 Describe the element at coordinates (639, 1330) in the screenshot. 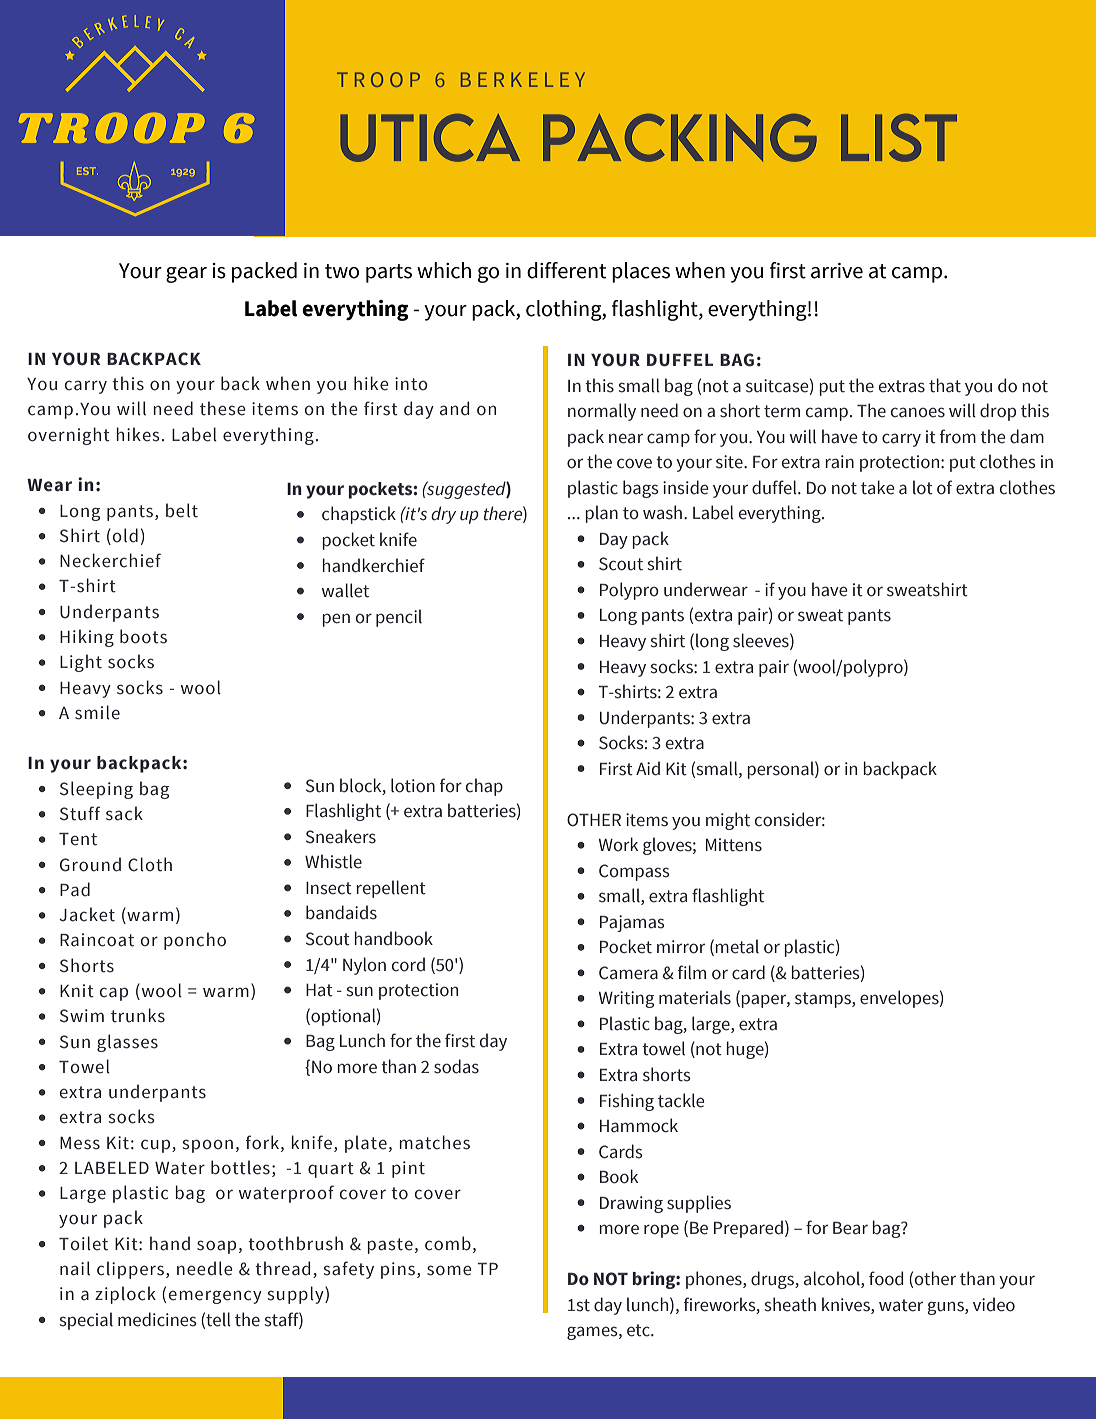

I see `etc` at that location.
